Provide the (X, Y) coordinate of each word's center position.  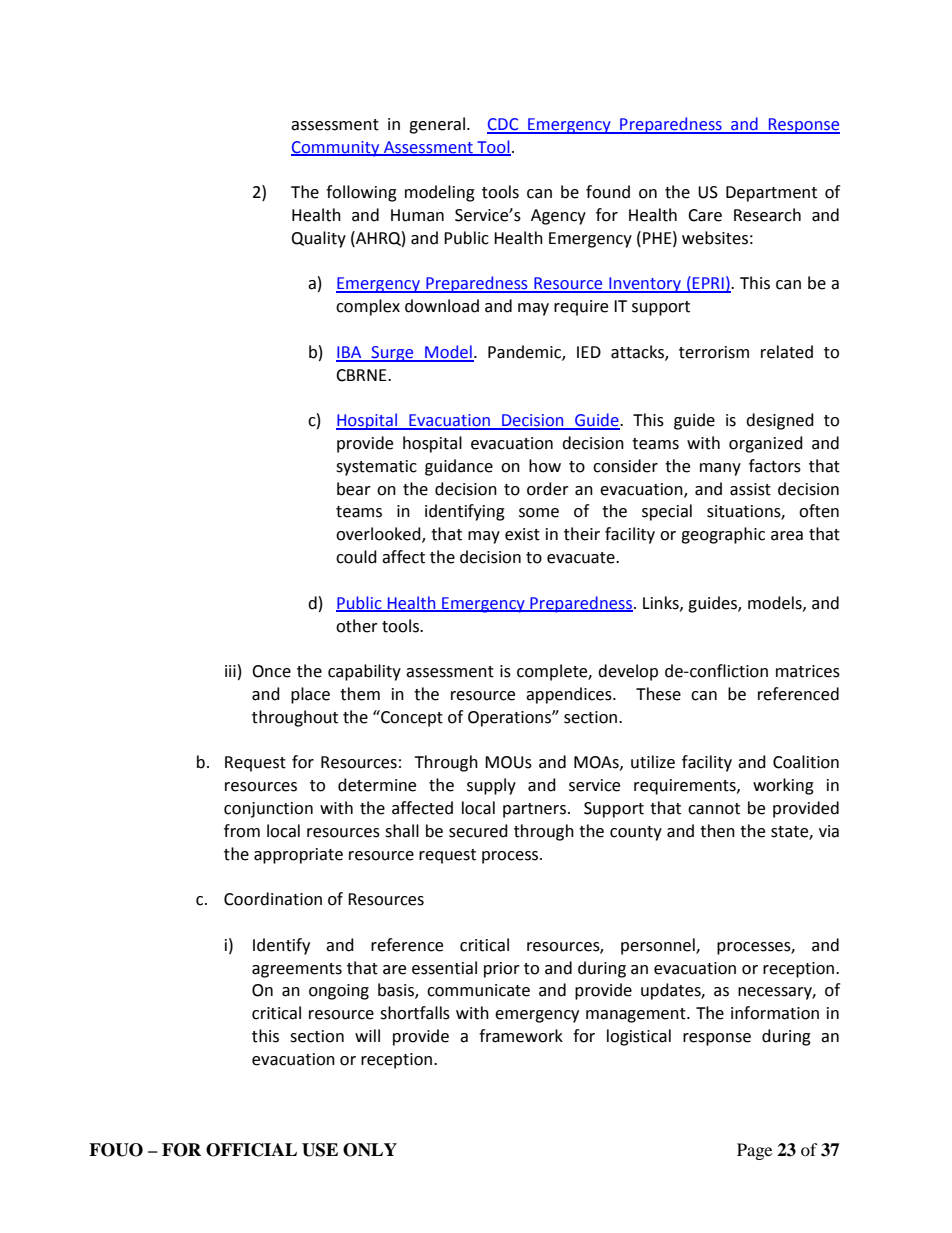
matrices (808, 671)
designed (780, 421)
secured (478, 831)
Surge (392, 354)
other (357, 626)
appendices (570, 695)
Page (754, 1151)
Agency (558, 217)
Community (336, 149)
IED (589, 352)
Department (771, 194)
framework (521, 1036)
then (717, 831)
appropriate (298, 856)
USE (320, 1150)
